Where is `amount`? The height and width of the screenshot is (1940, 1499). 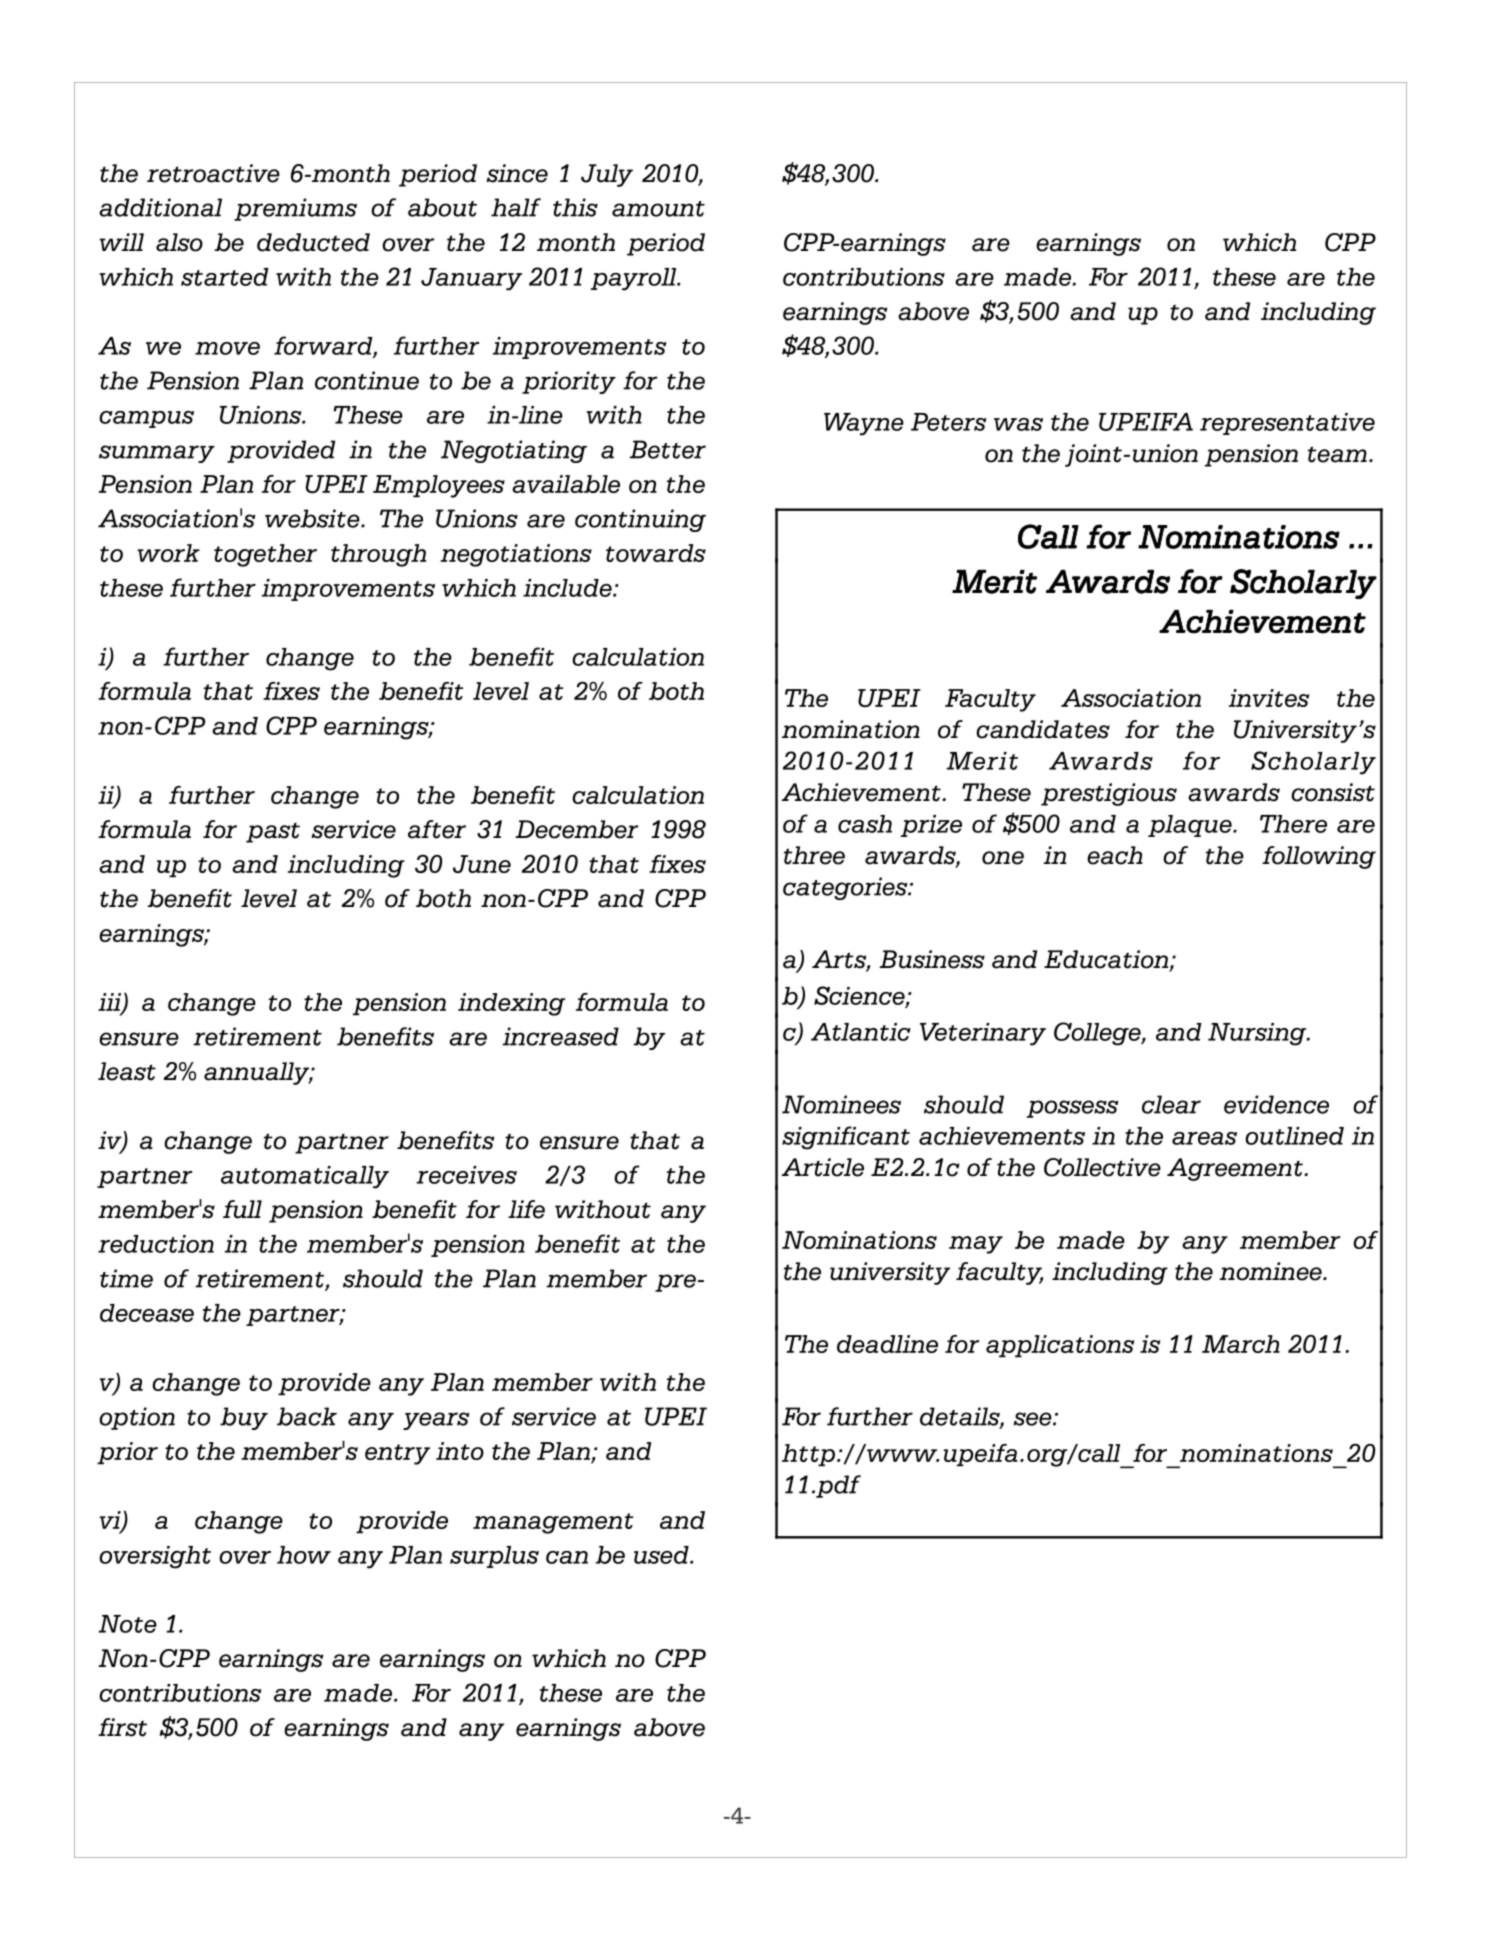 amount is located at coordinates (658, 209).
